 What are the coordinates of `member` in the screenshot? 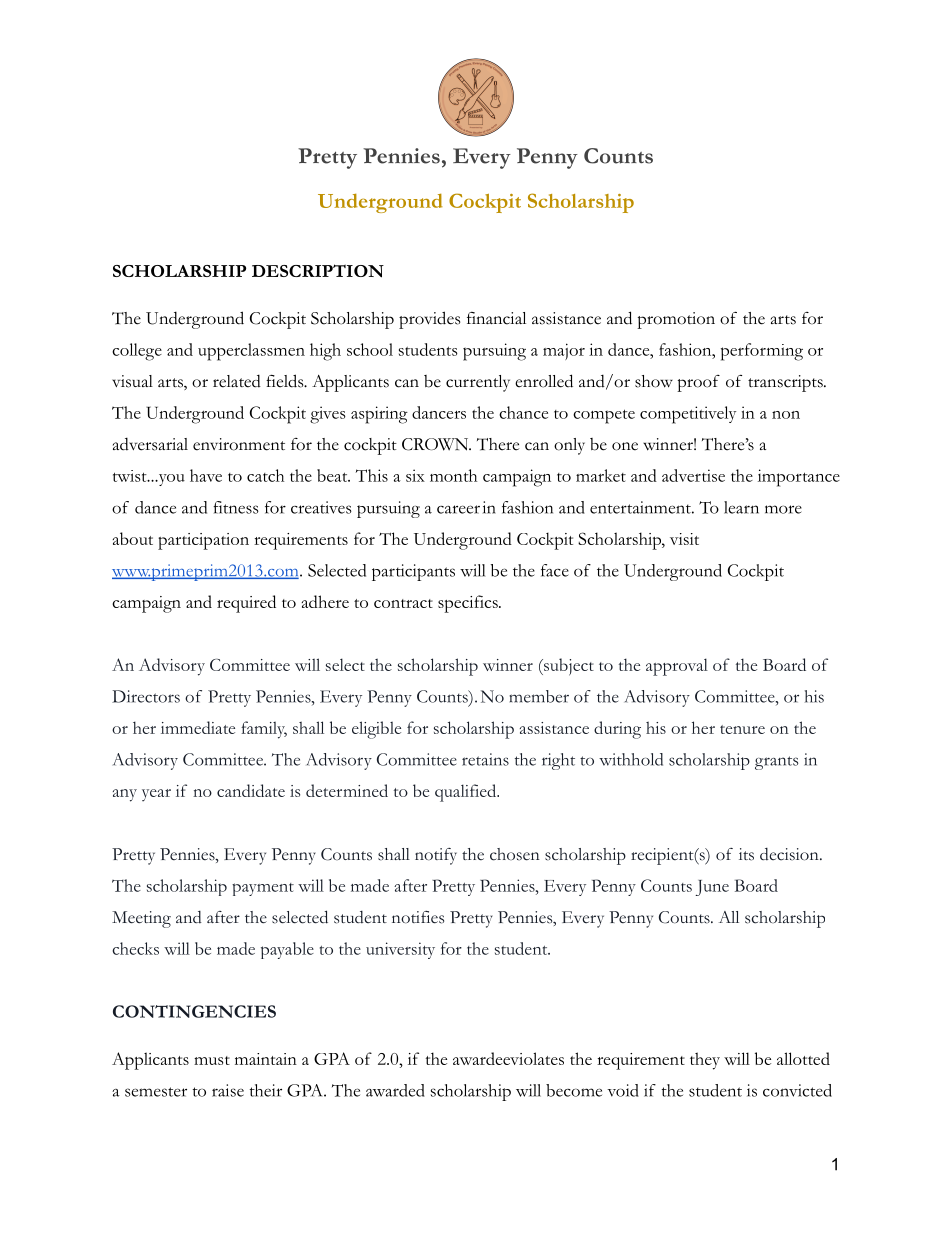 It's located at (539, 696).
